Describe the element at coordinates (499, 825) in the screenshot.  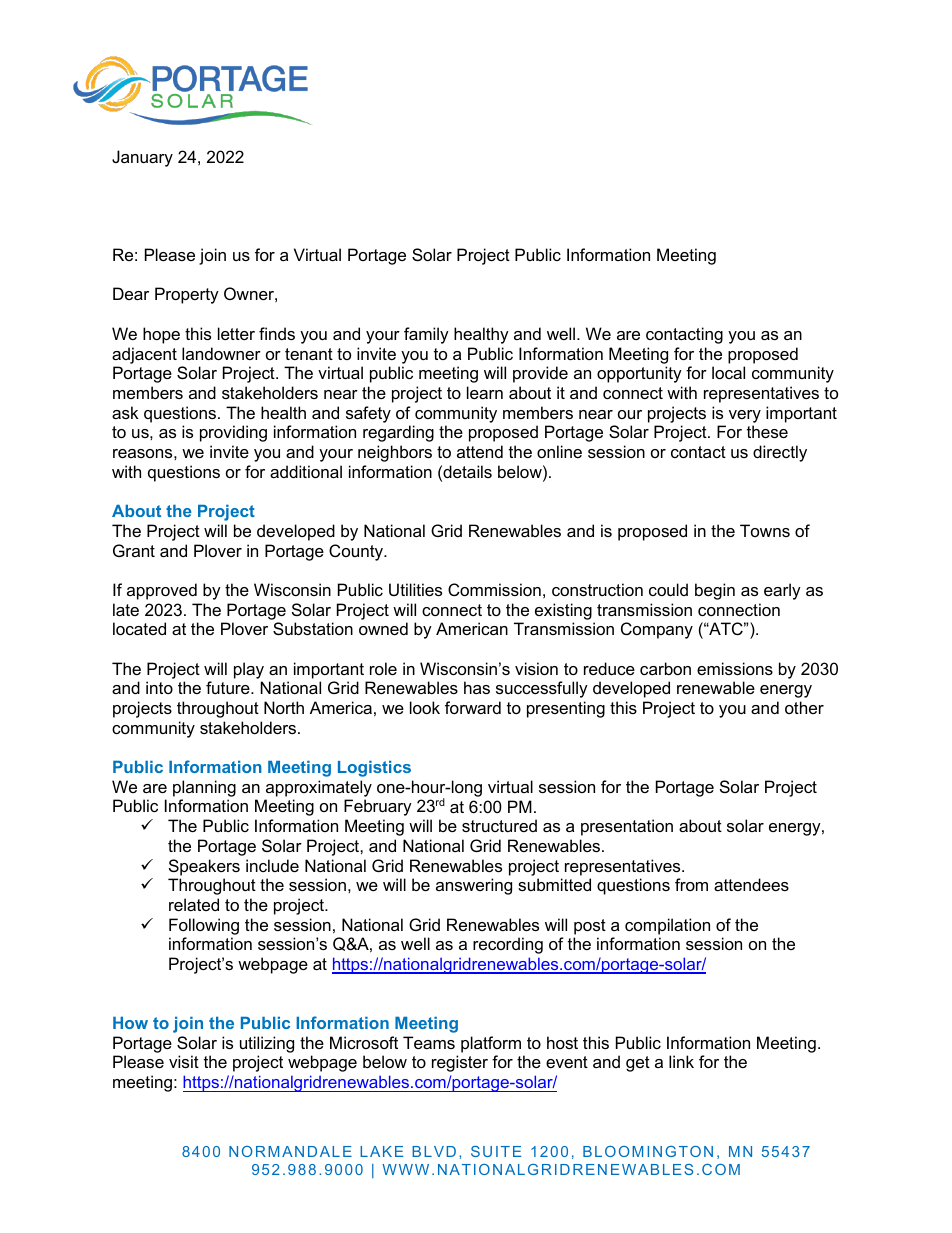
I see `structured` at that location.
